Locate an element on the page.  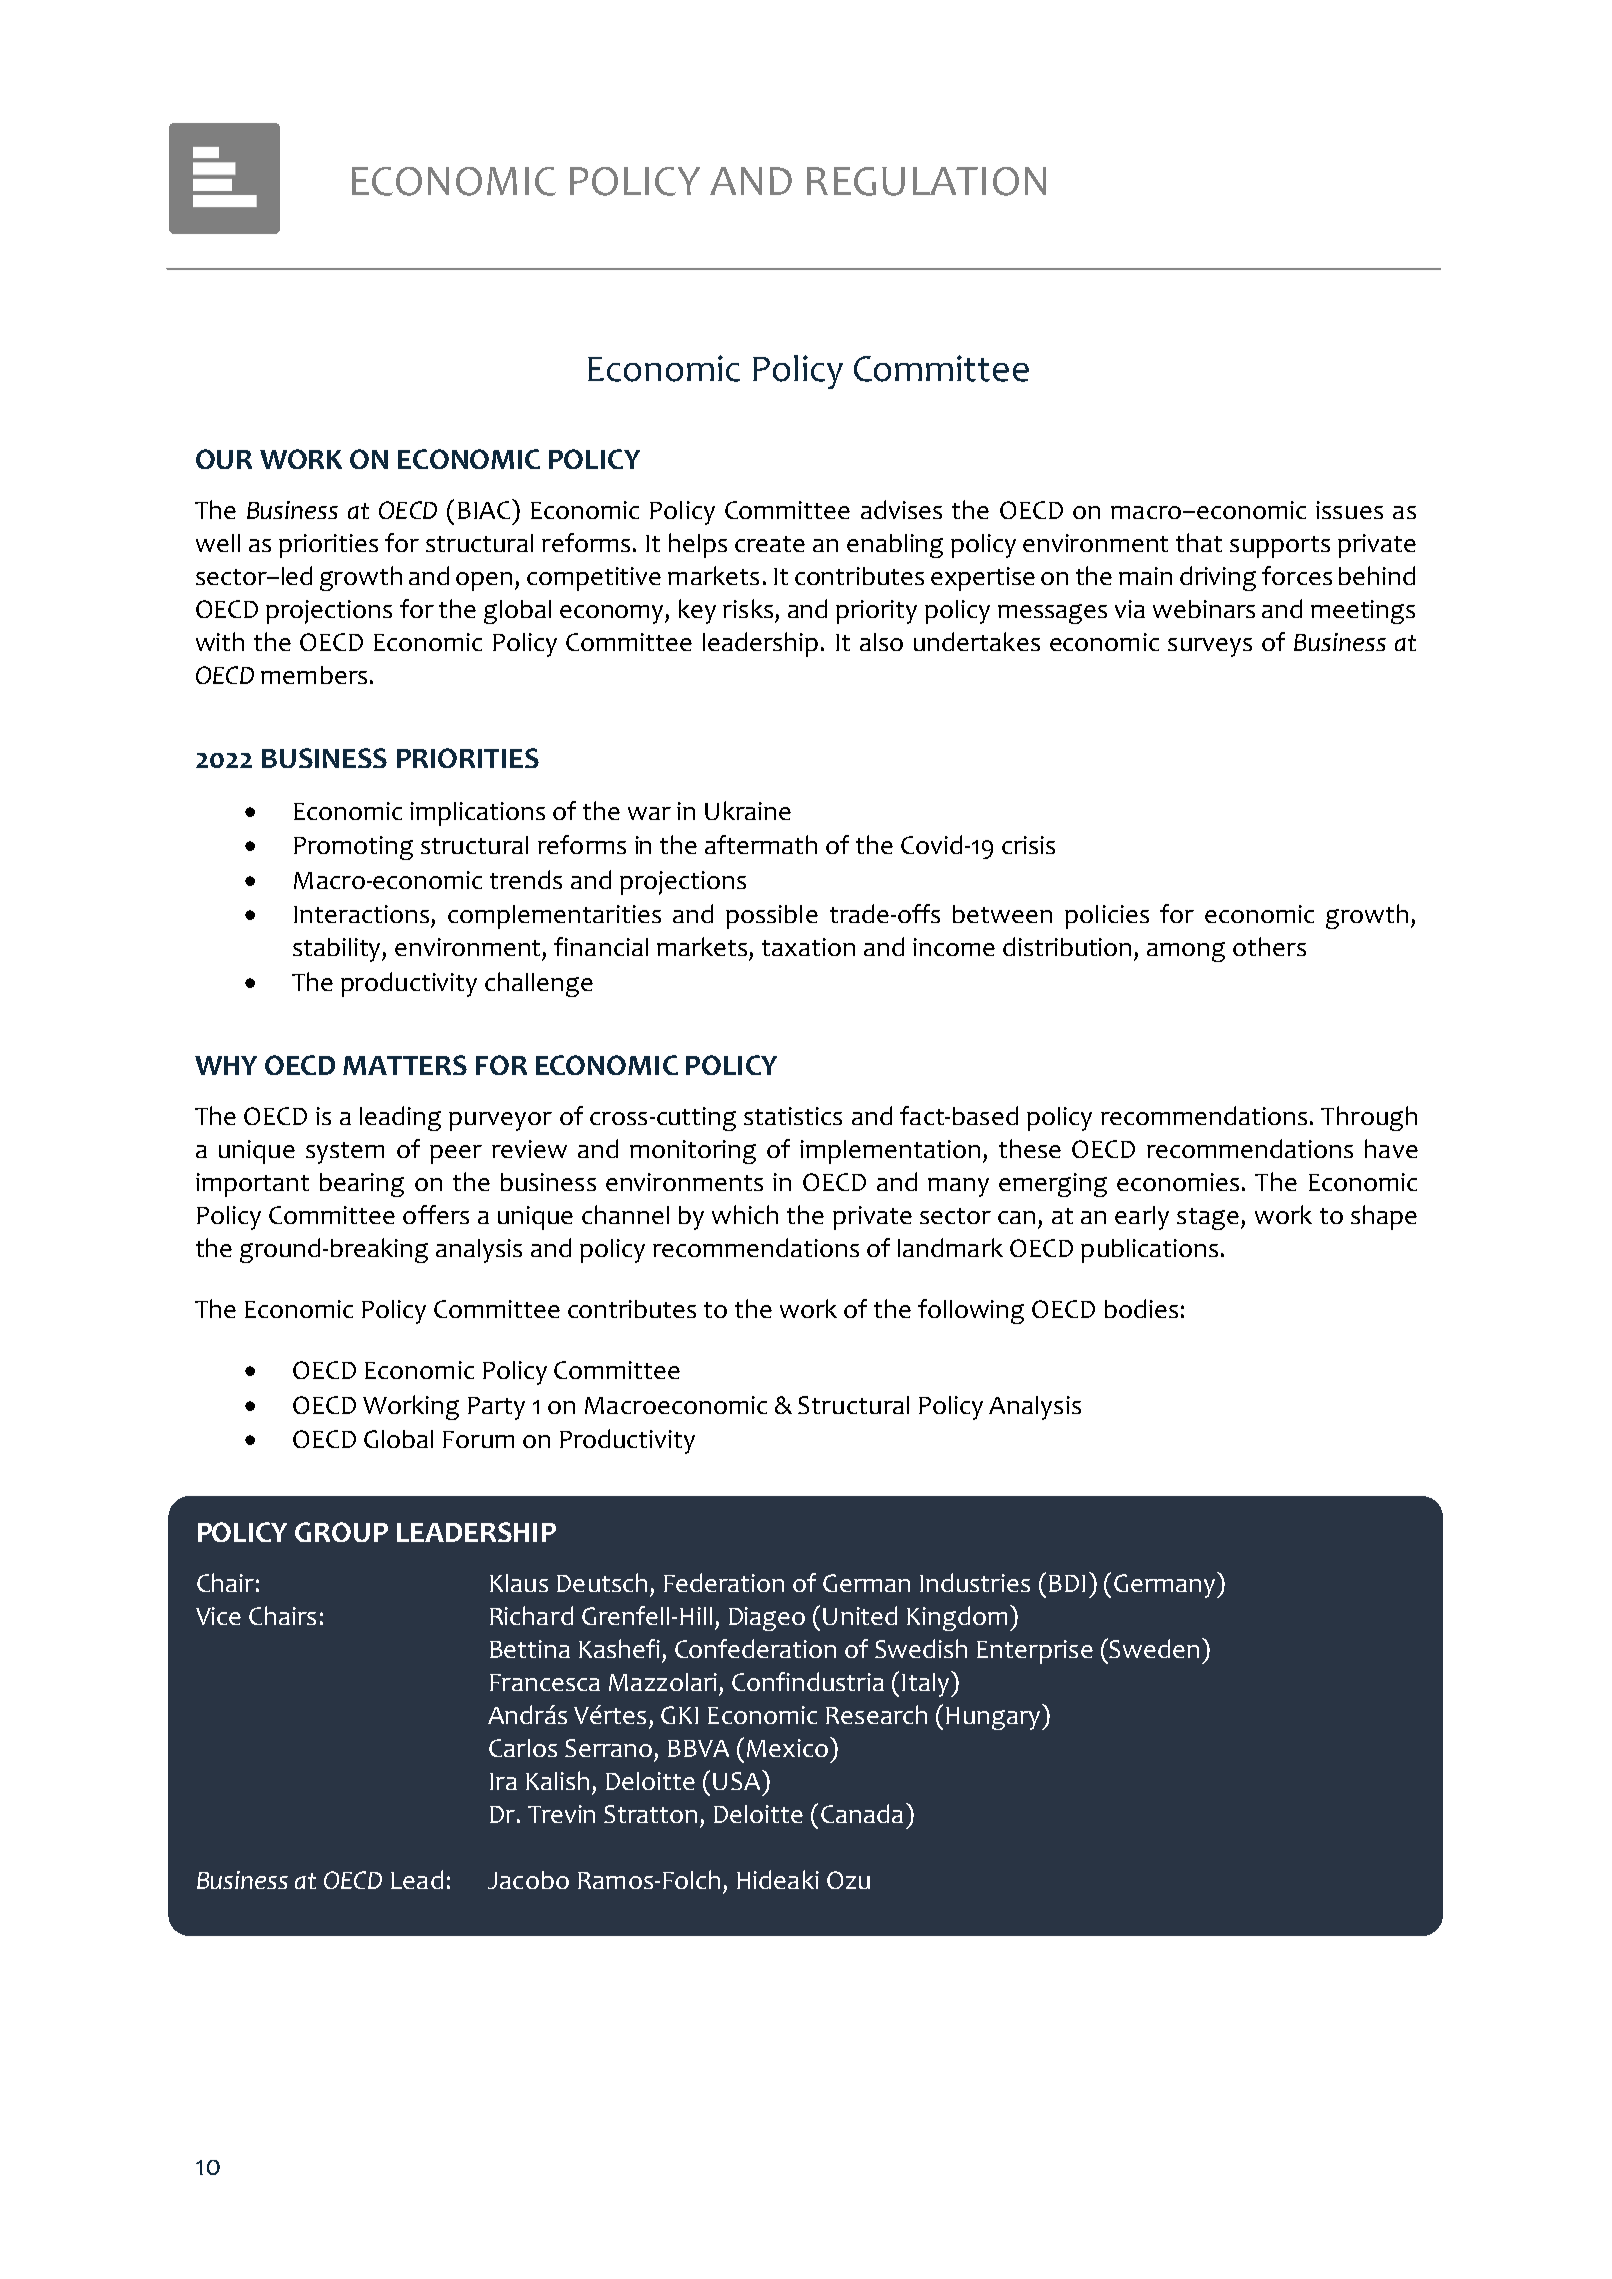
MATTERS is located at coordinates (405, 1065).
